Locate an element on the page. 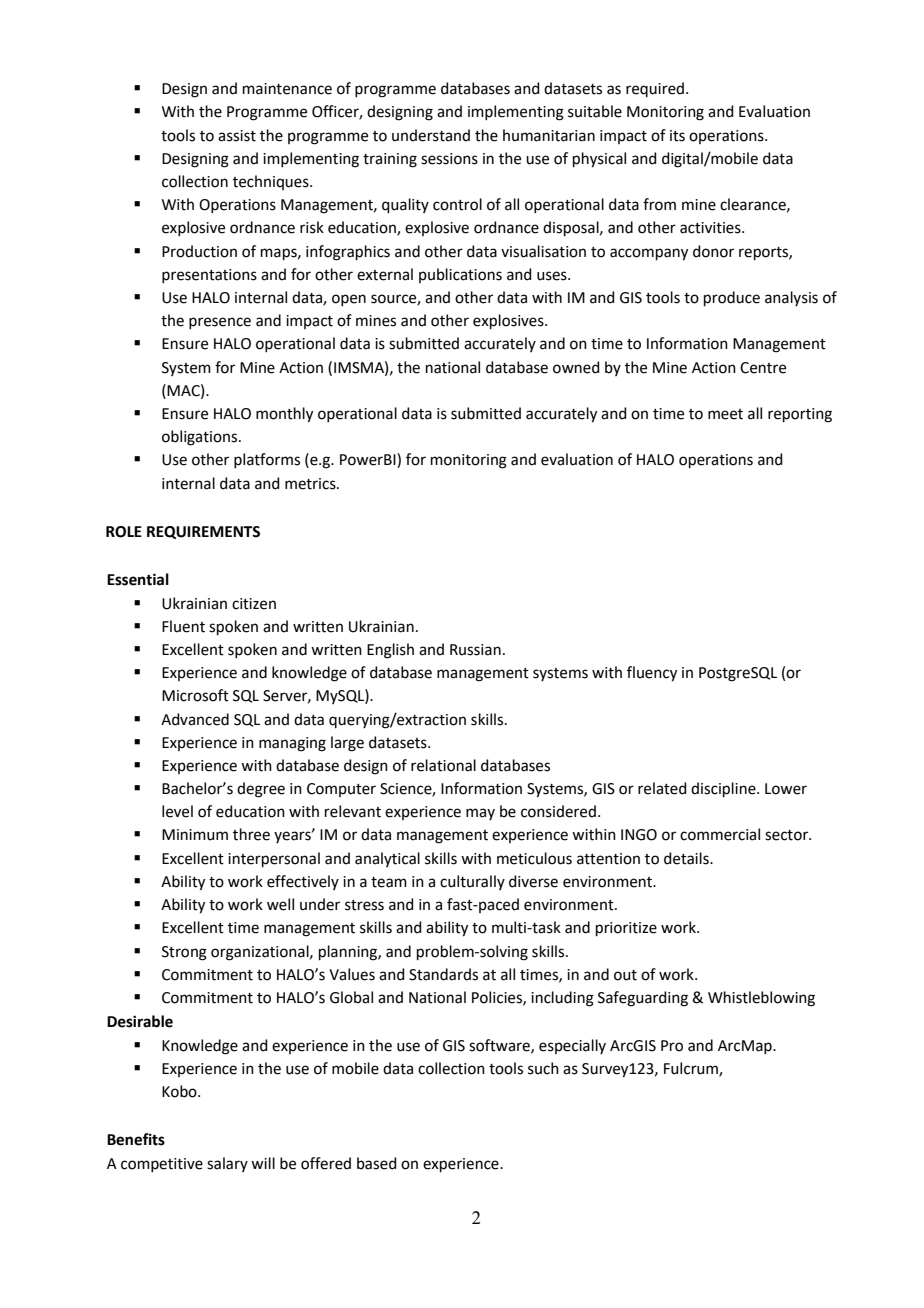  Standards is located at coordinates (443, 974).
